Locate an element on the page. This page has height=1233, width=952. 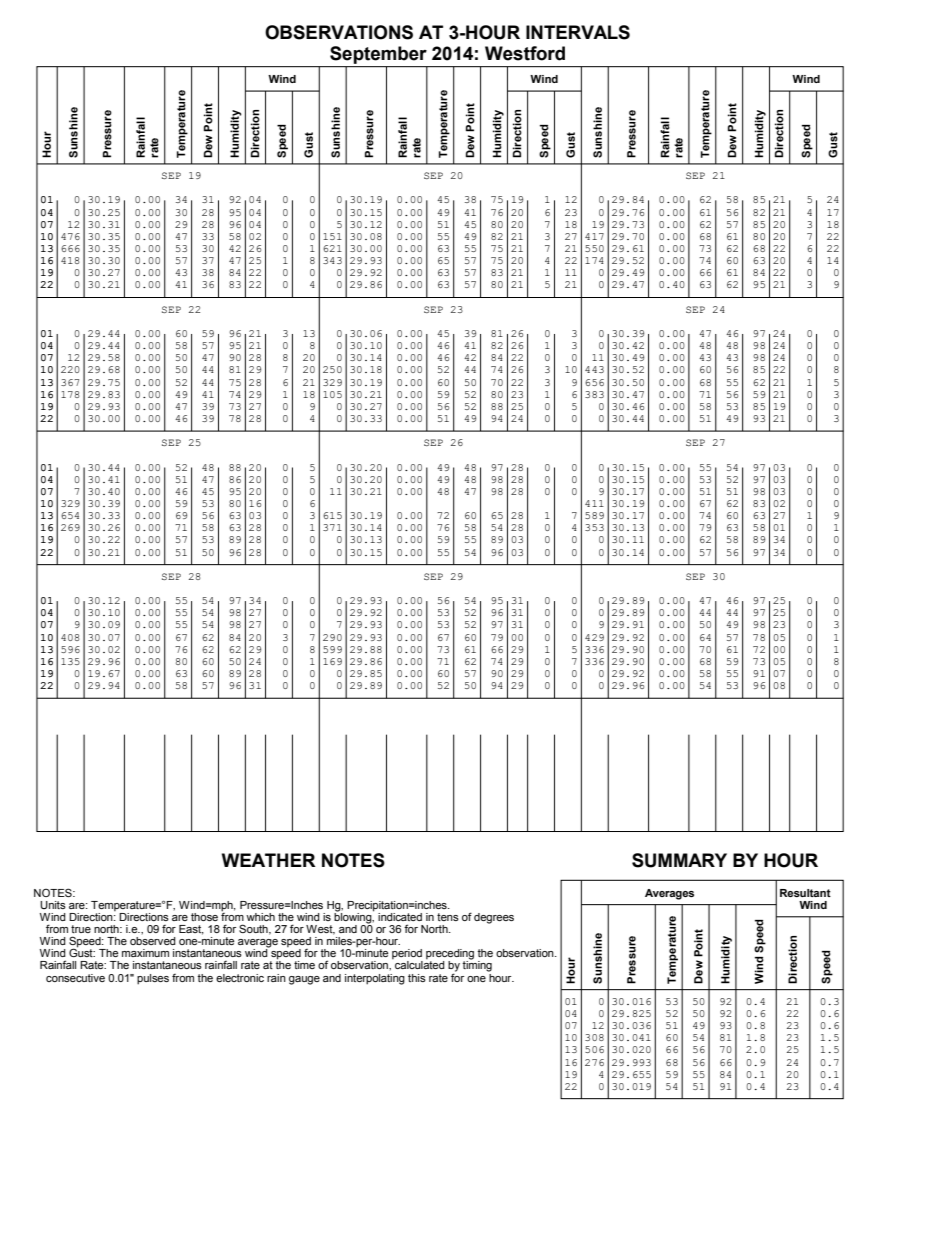
tens is located at coordinates (448, 917).
